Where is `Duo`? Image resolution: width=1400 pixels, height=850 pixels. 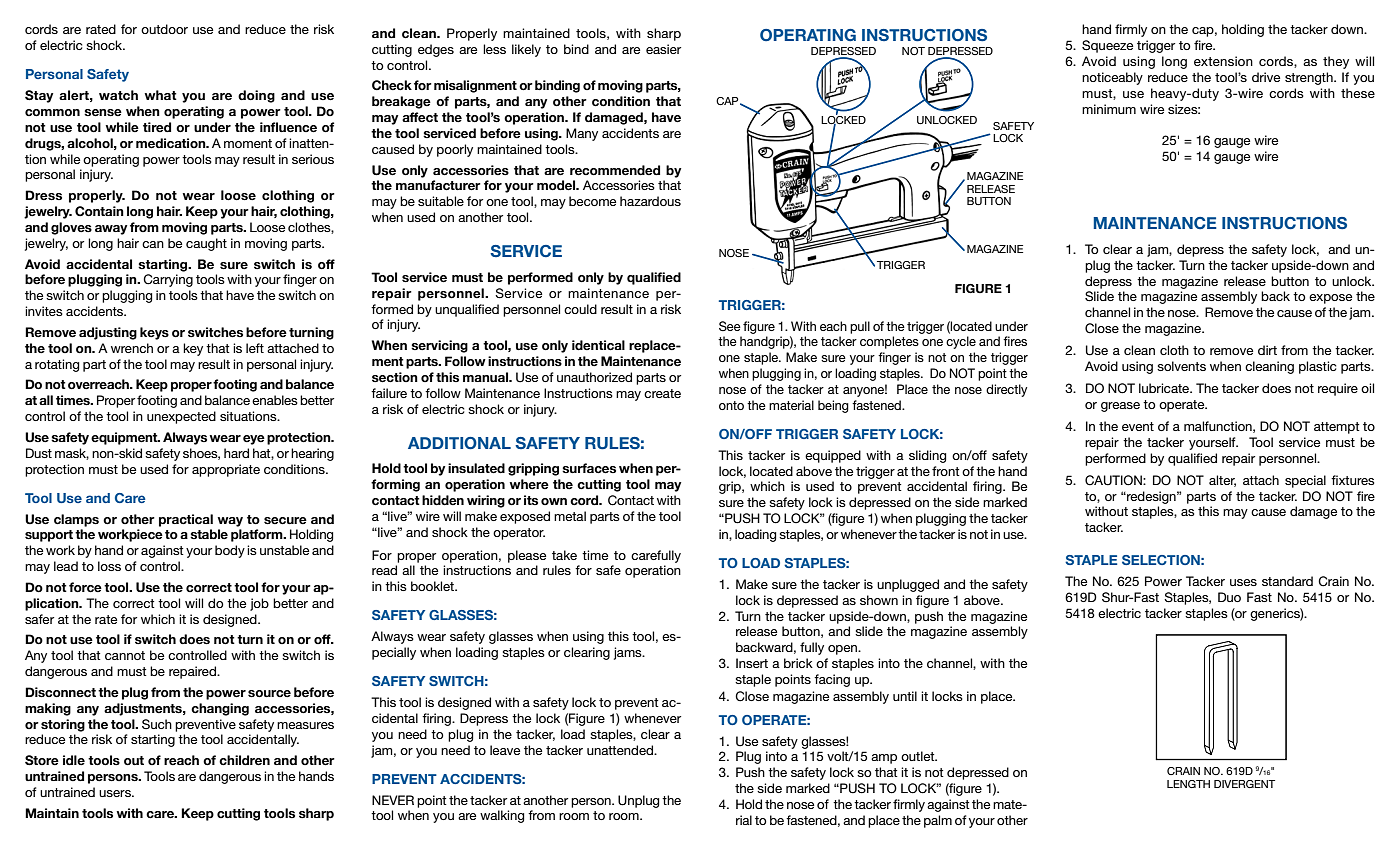
Duo is located at coordinates (1229, 597).
